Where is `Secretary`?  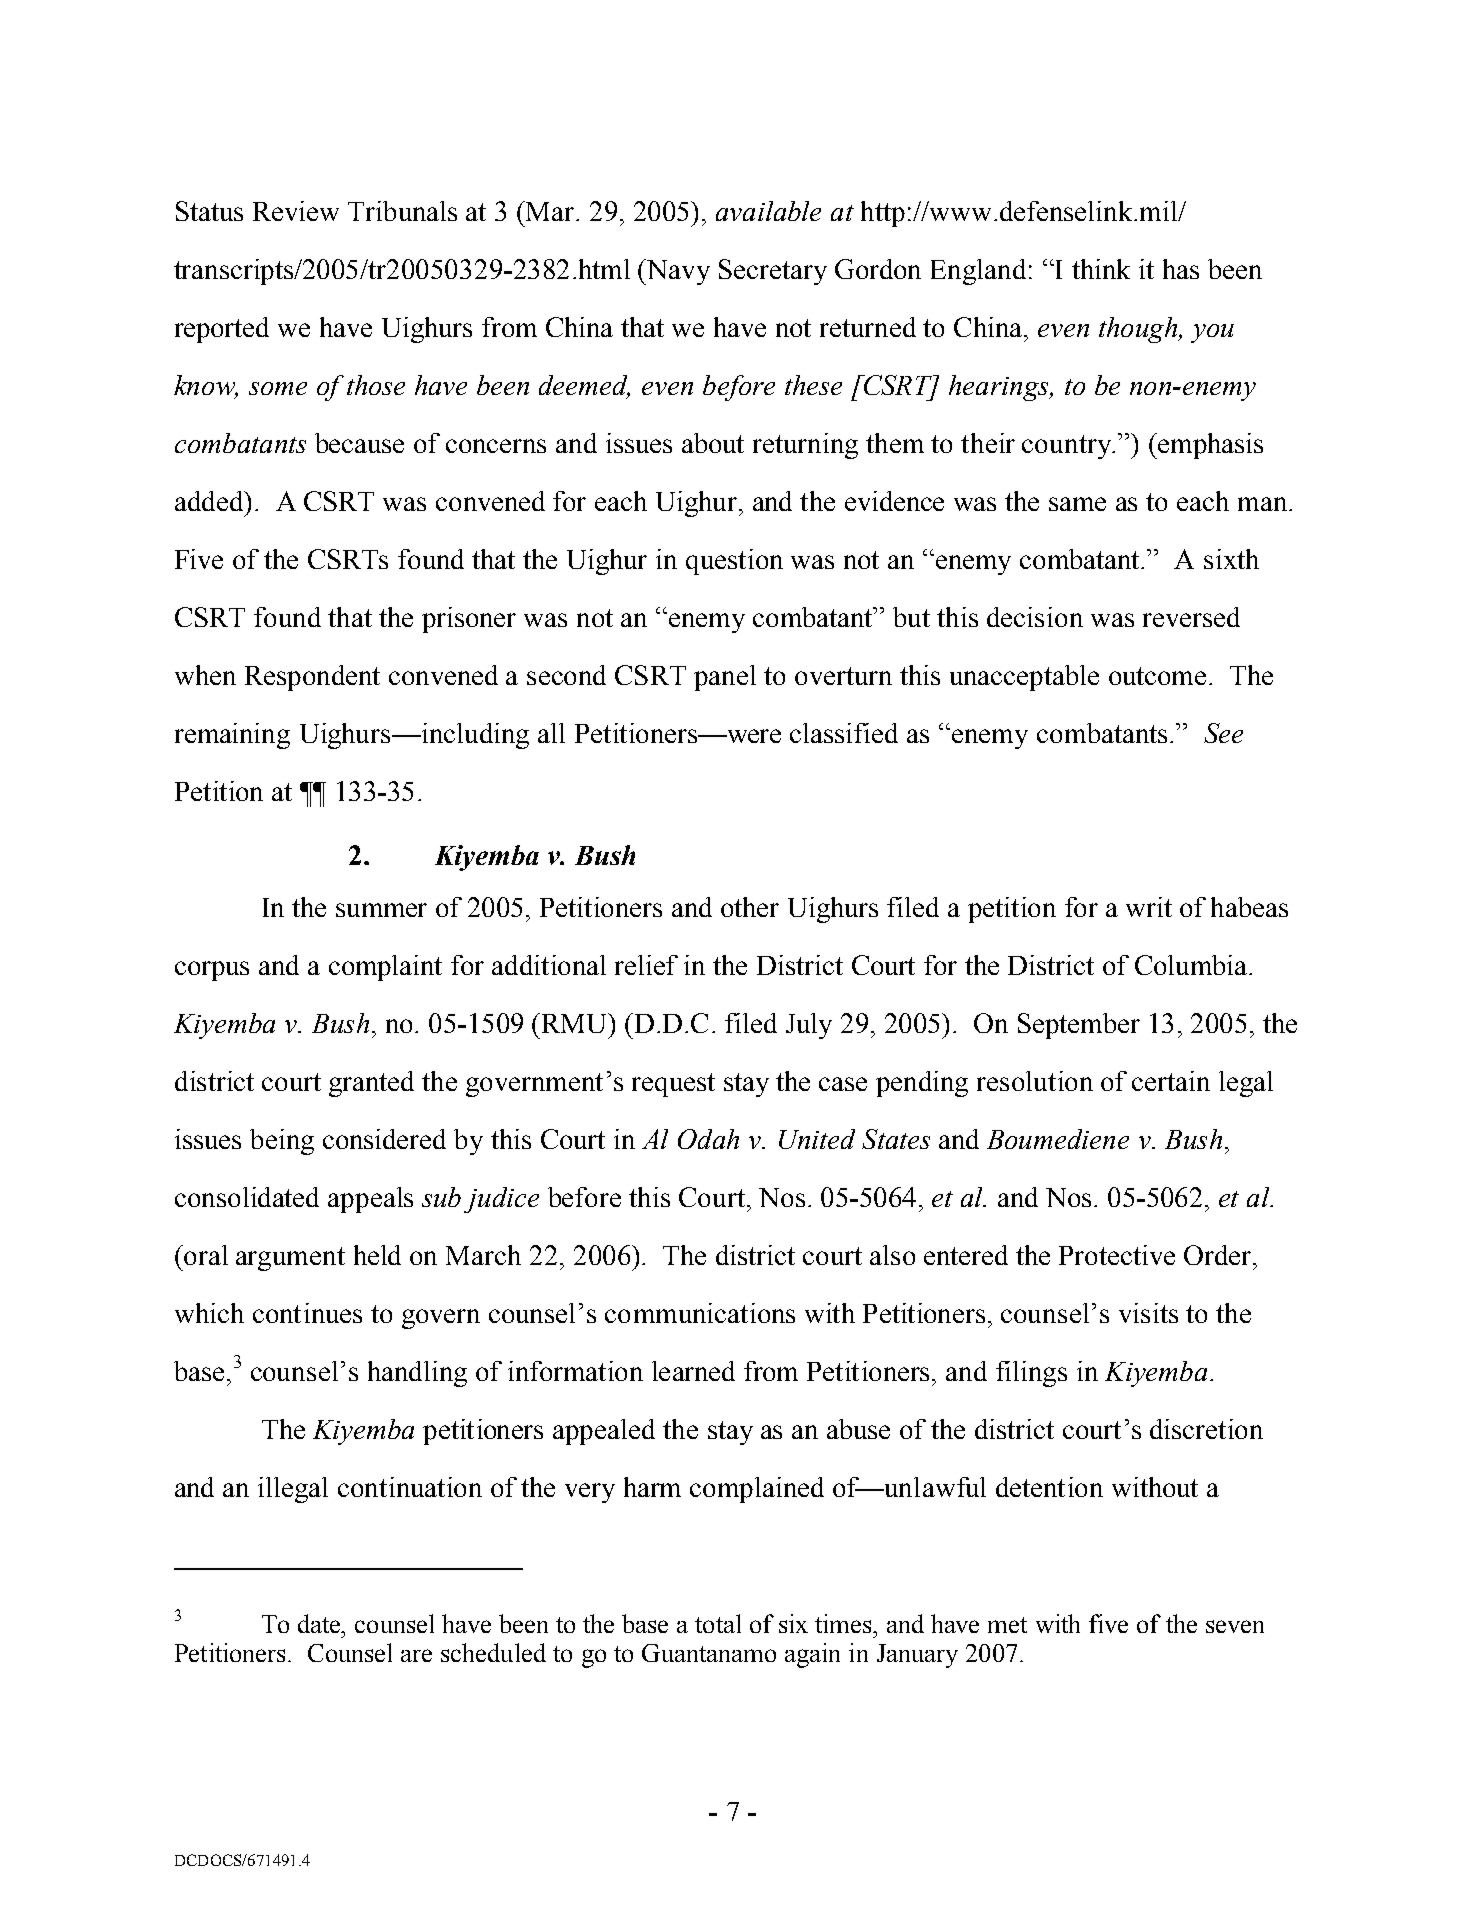 Secretary is located at coordinates (773, 272).
